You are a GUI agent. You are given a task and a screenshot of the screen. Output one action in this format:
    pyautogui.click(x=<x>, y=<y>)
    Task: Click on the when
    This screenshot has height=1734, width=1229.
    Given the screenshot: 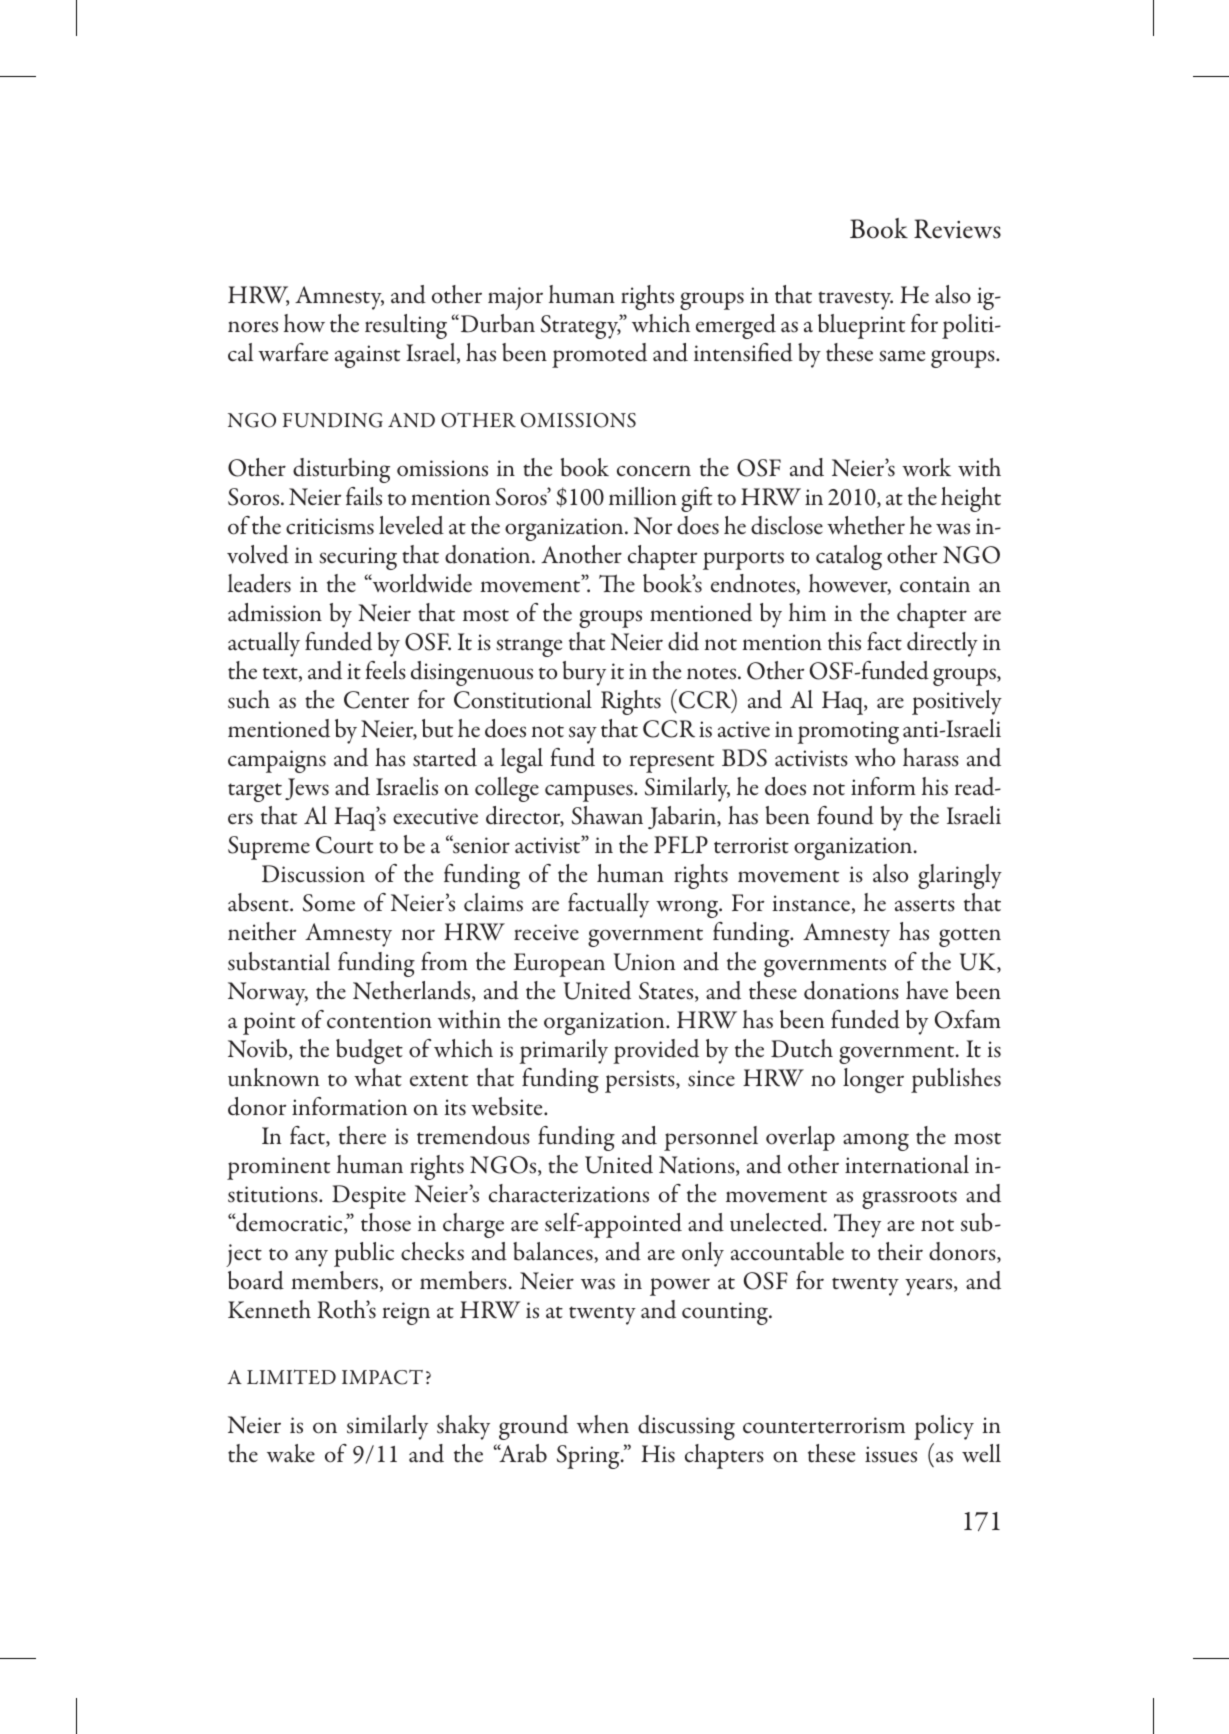 What is the action you would take?
    pyautogui.click(x=603, y=1424)
